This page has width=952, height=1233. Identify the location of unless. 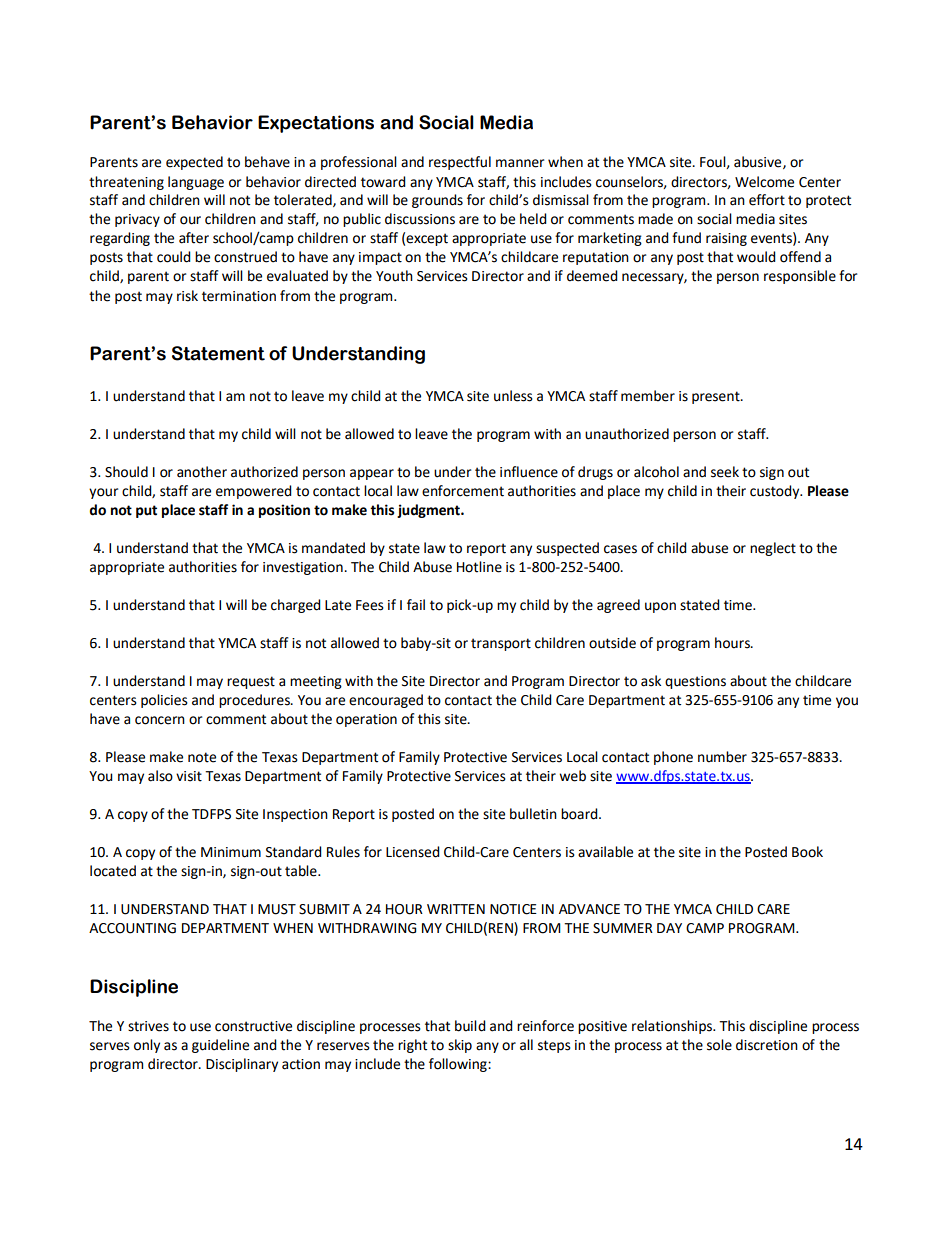
(513, 396).
